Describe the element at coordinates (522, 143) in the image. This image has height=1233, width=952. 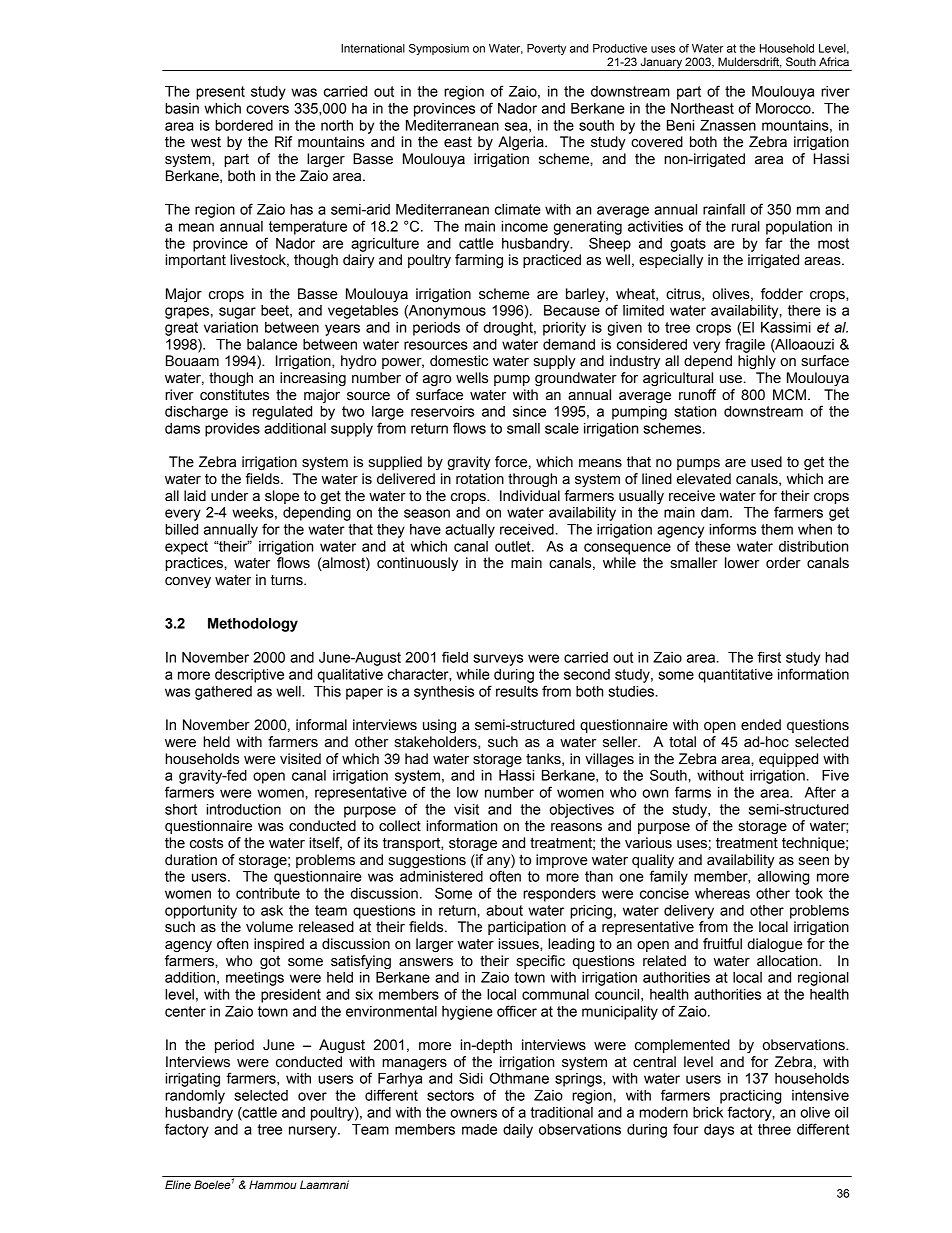
I see `Algeria` at that location.
